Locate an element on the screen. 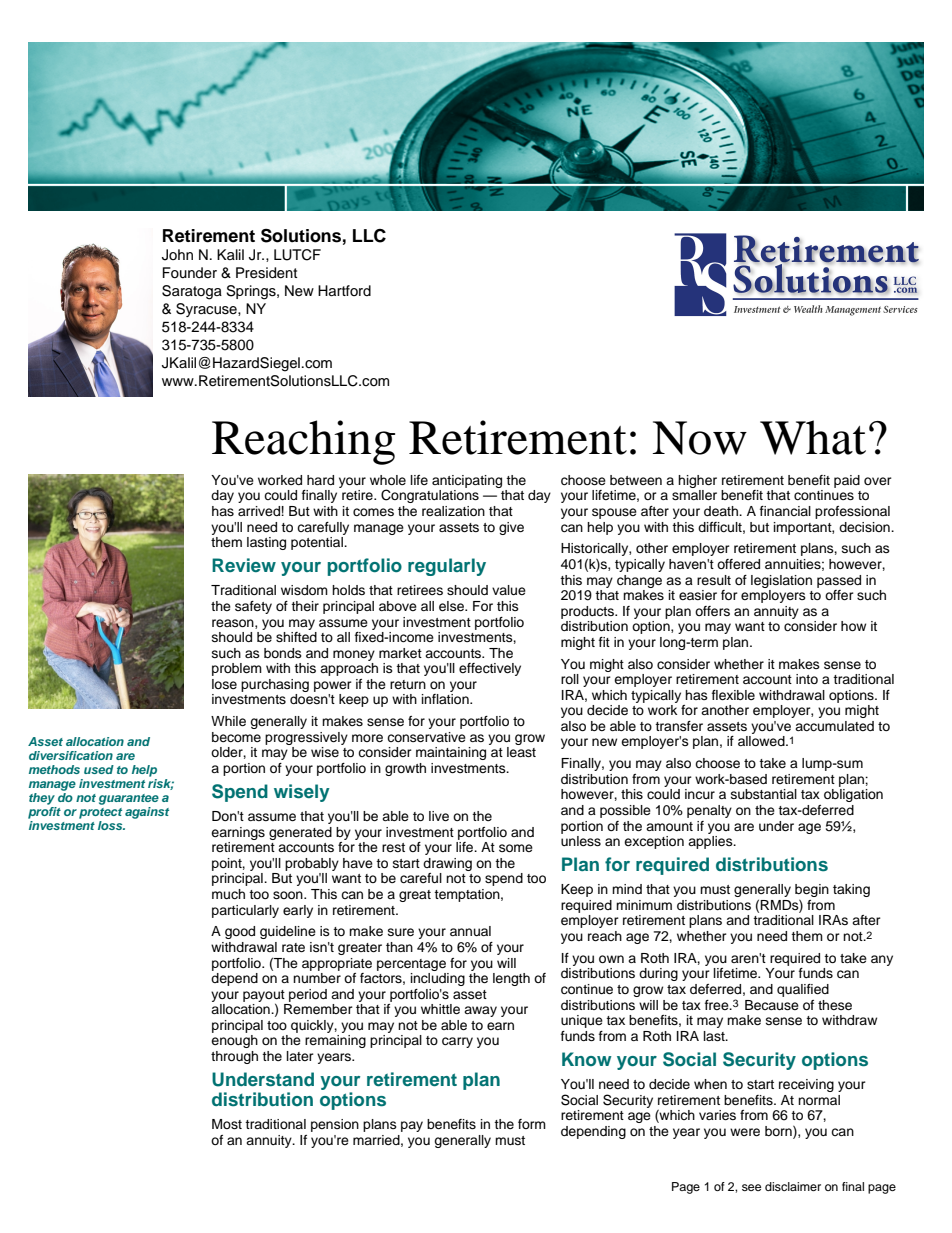 This screenshot has width=952, height=1233. What is located at coordinates (813, 437).
